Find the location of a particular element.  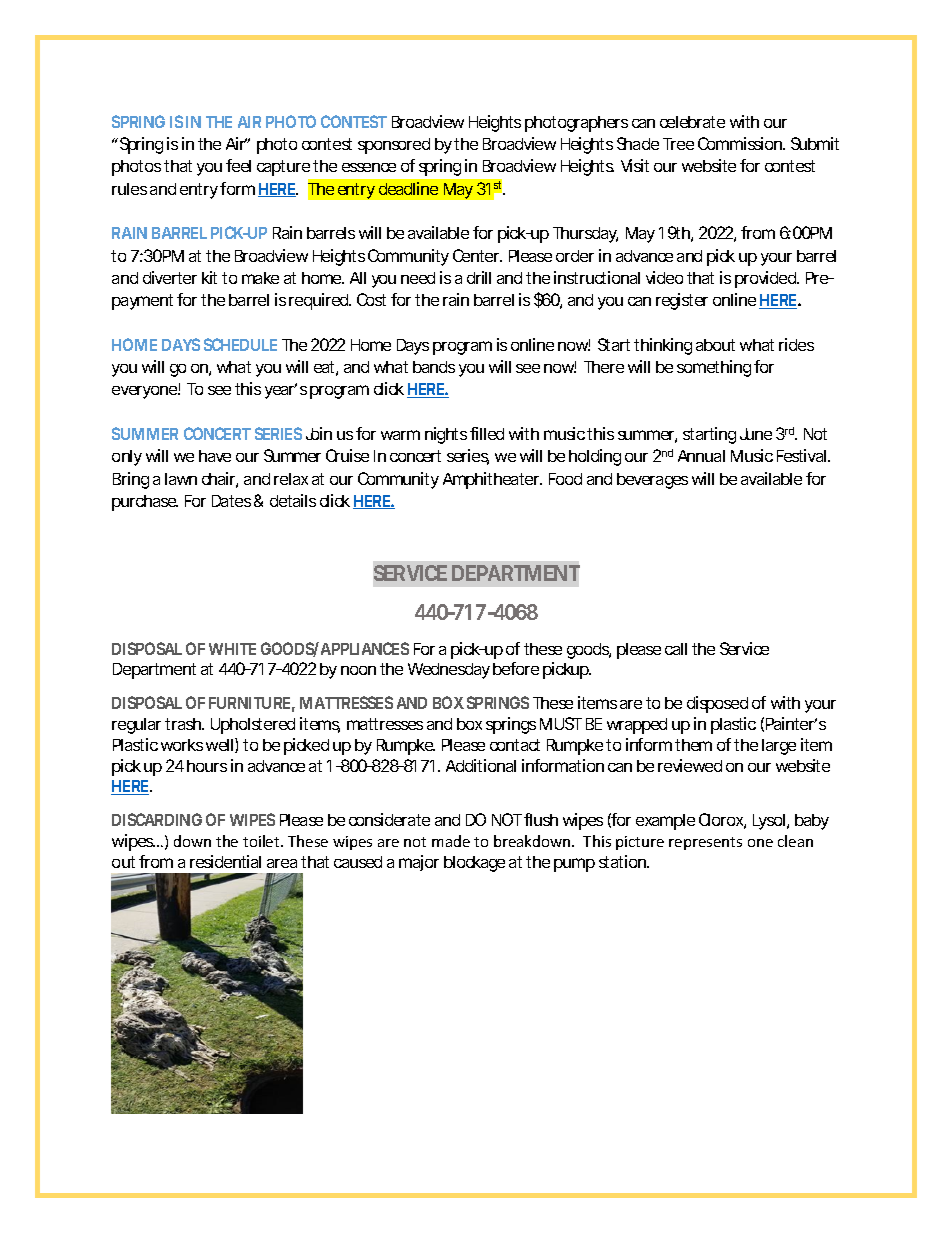

SCHEDULE is located at coordinates (240, 344).
